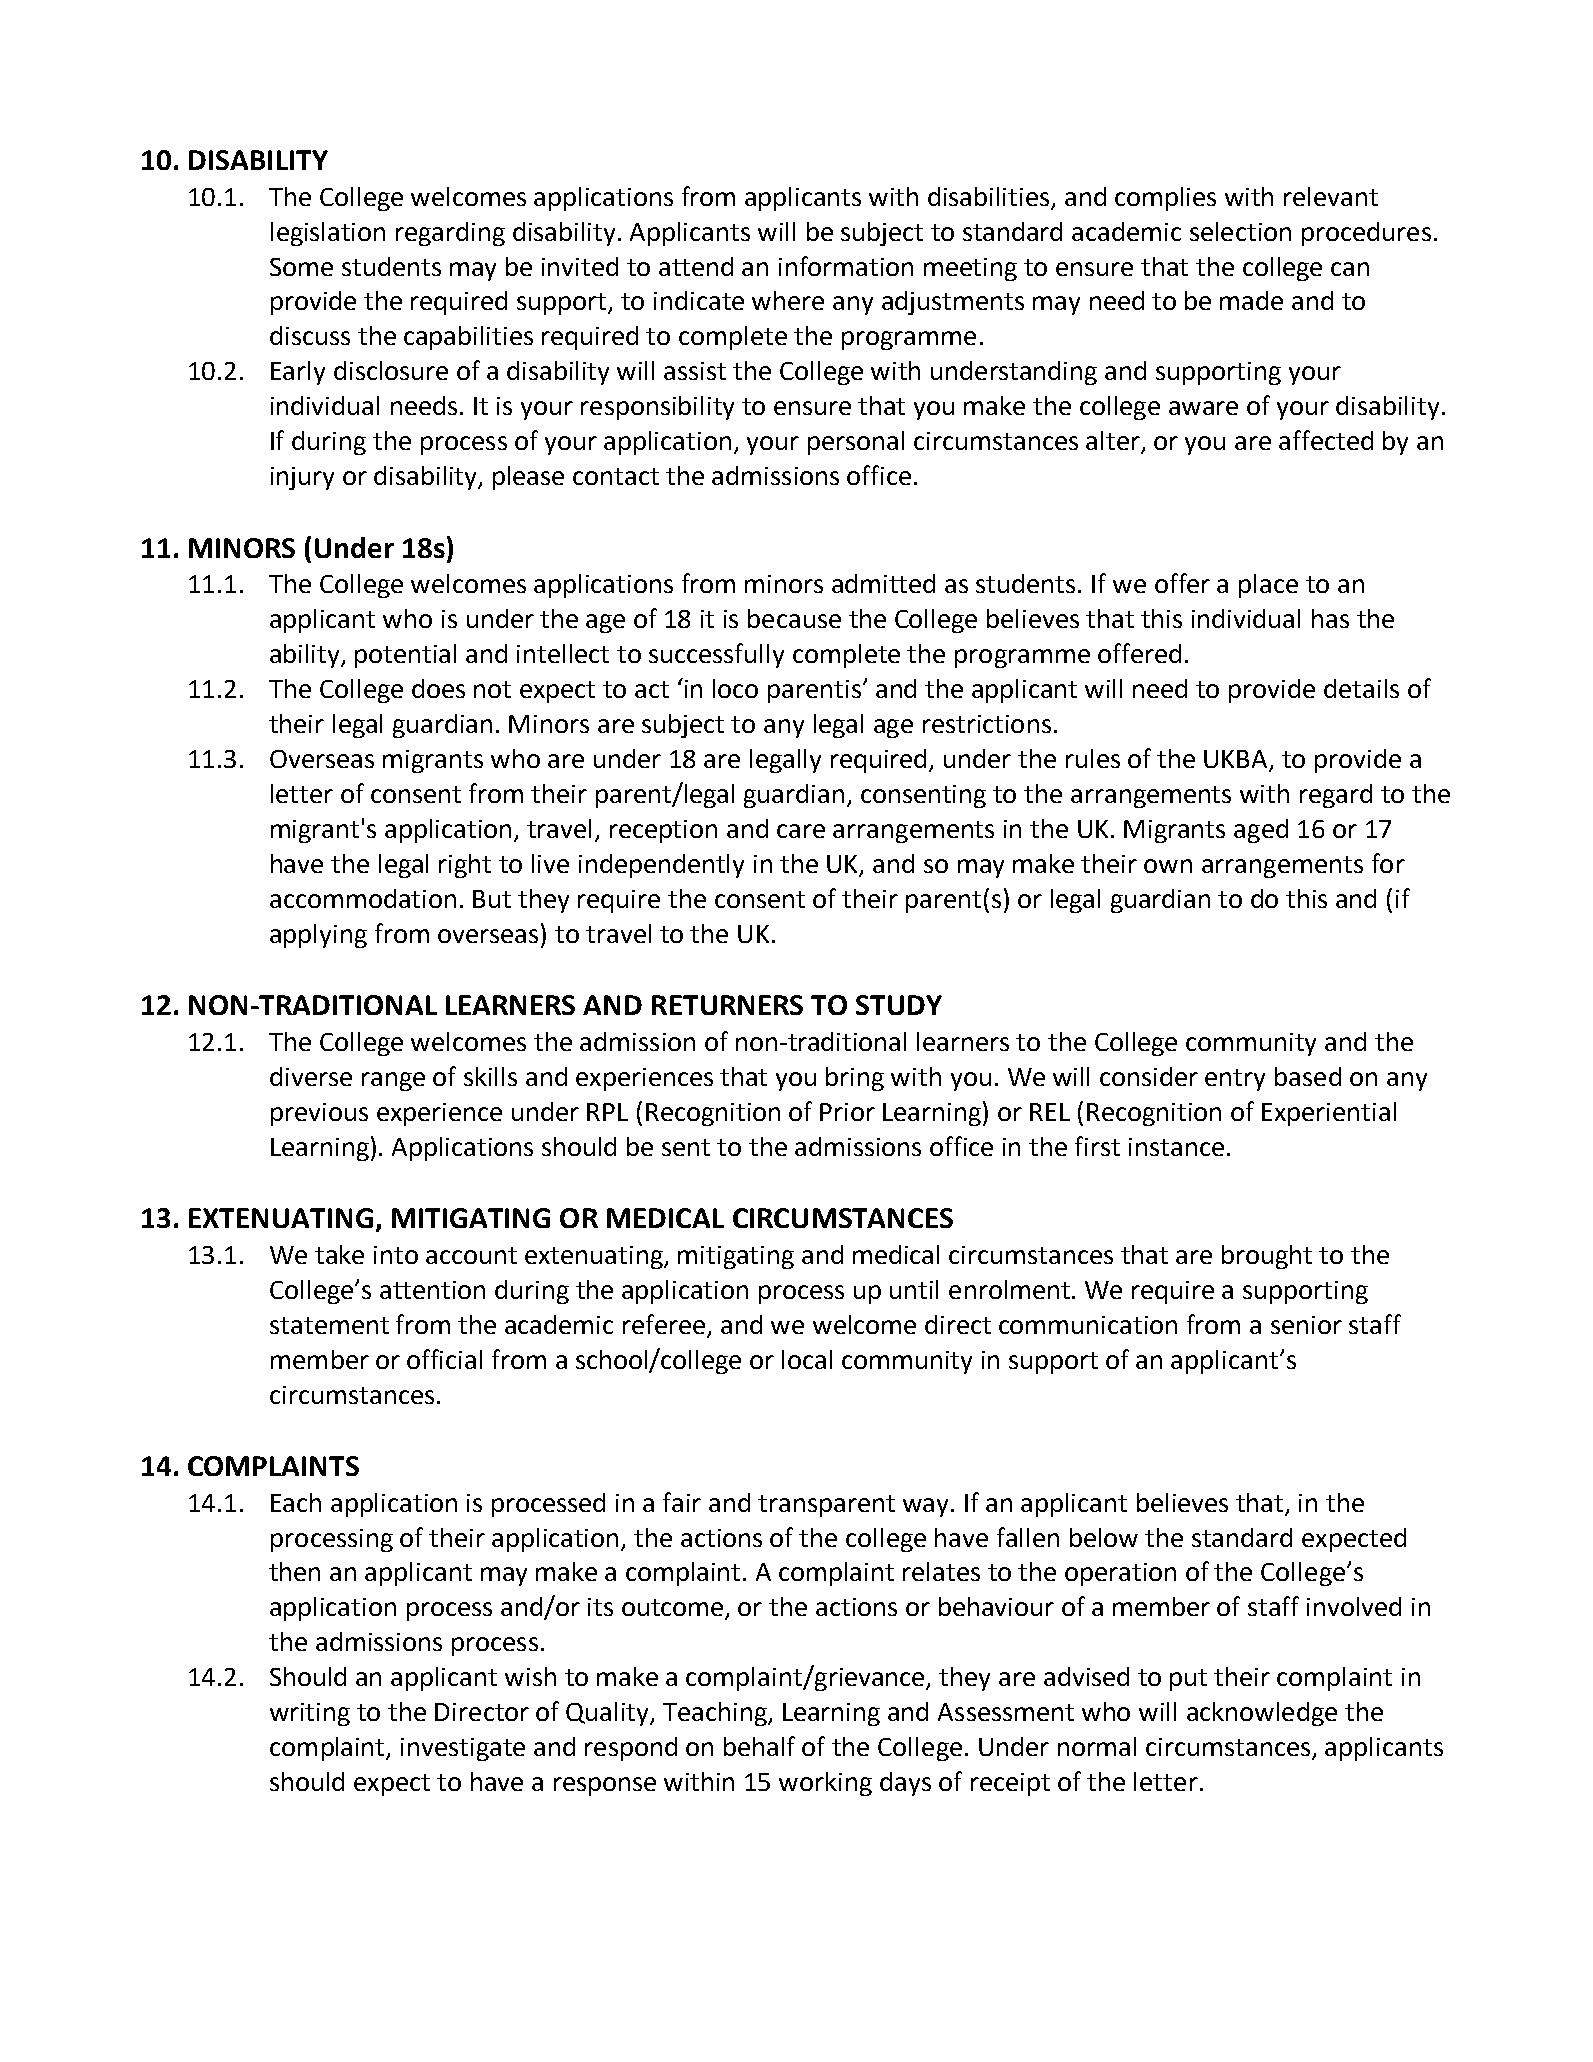 Image resolution: width=1593 pixels, height=2062 pixels. Describe the element at coordinates (846, 266) in the document. I see `information` at that location.
